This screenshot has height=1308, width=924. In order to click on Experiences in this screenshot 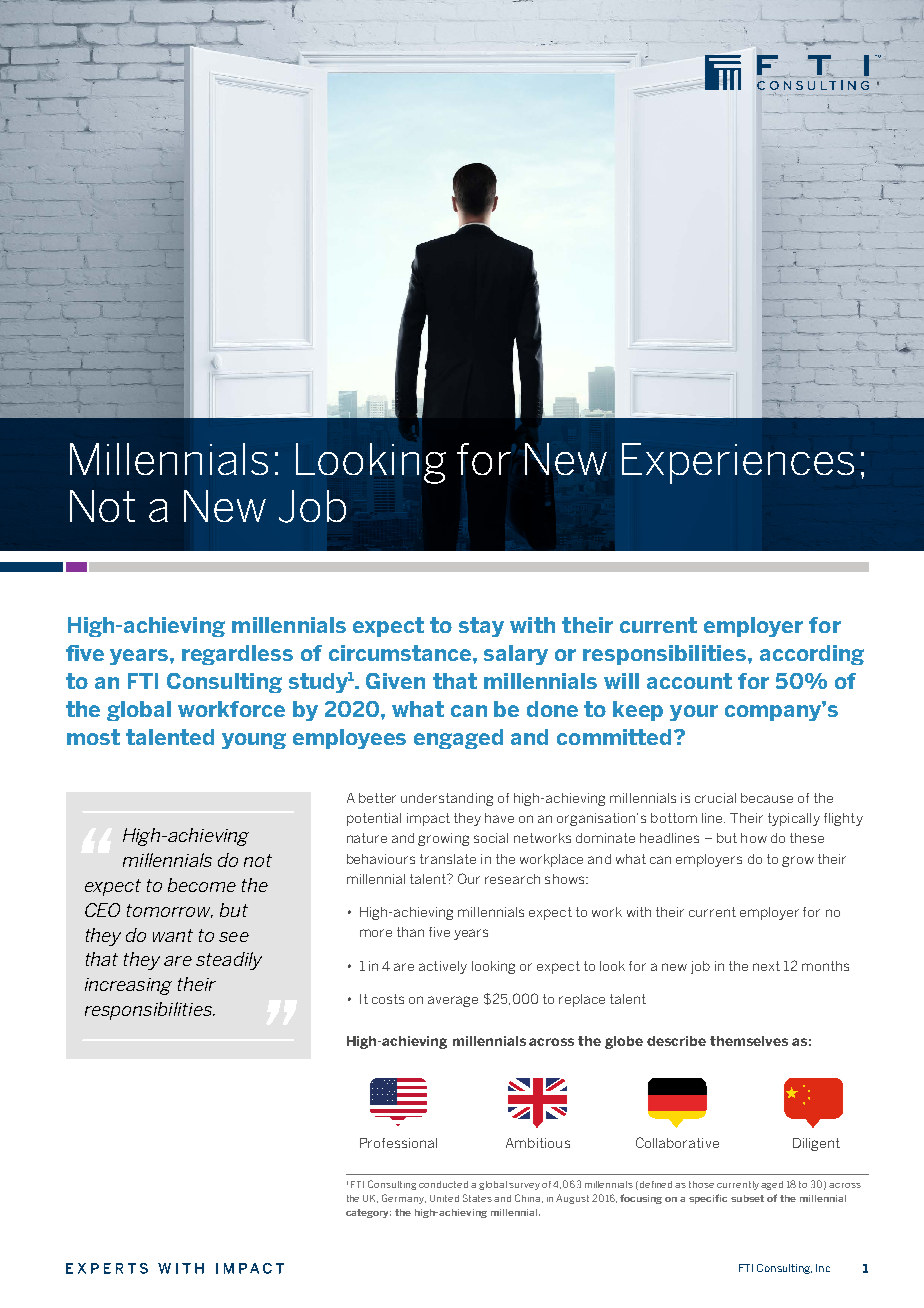, I will do `click(738, 463)`.
